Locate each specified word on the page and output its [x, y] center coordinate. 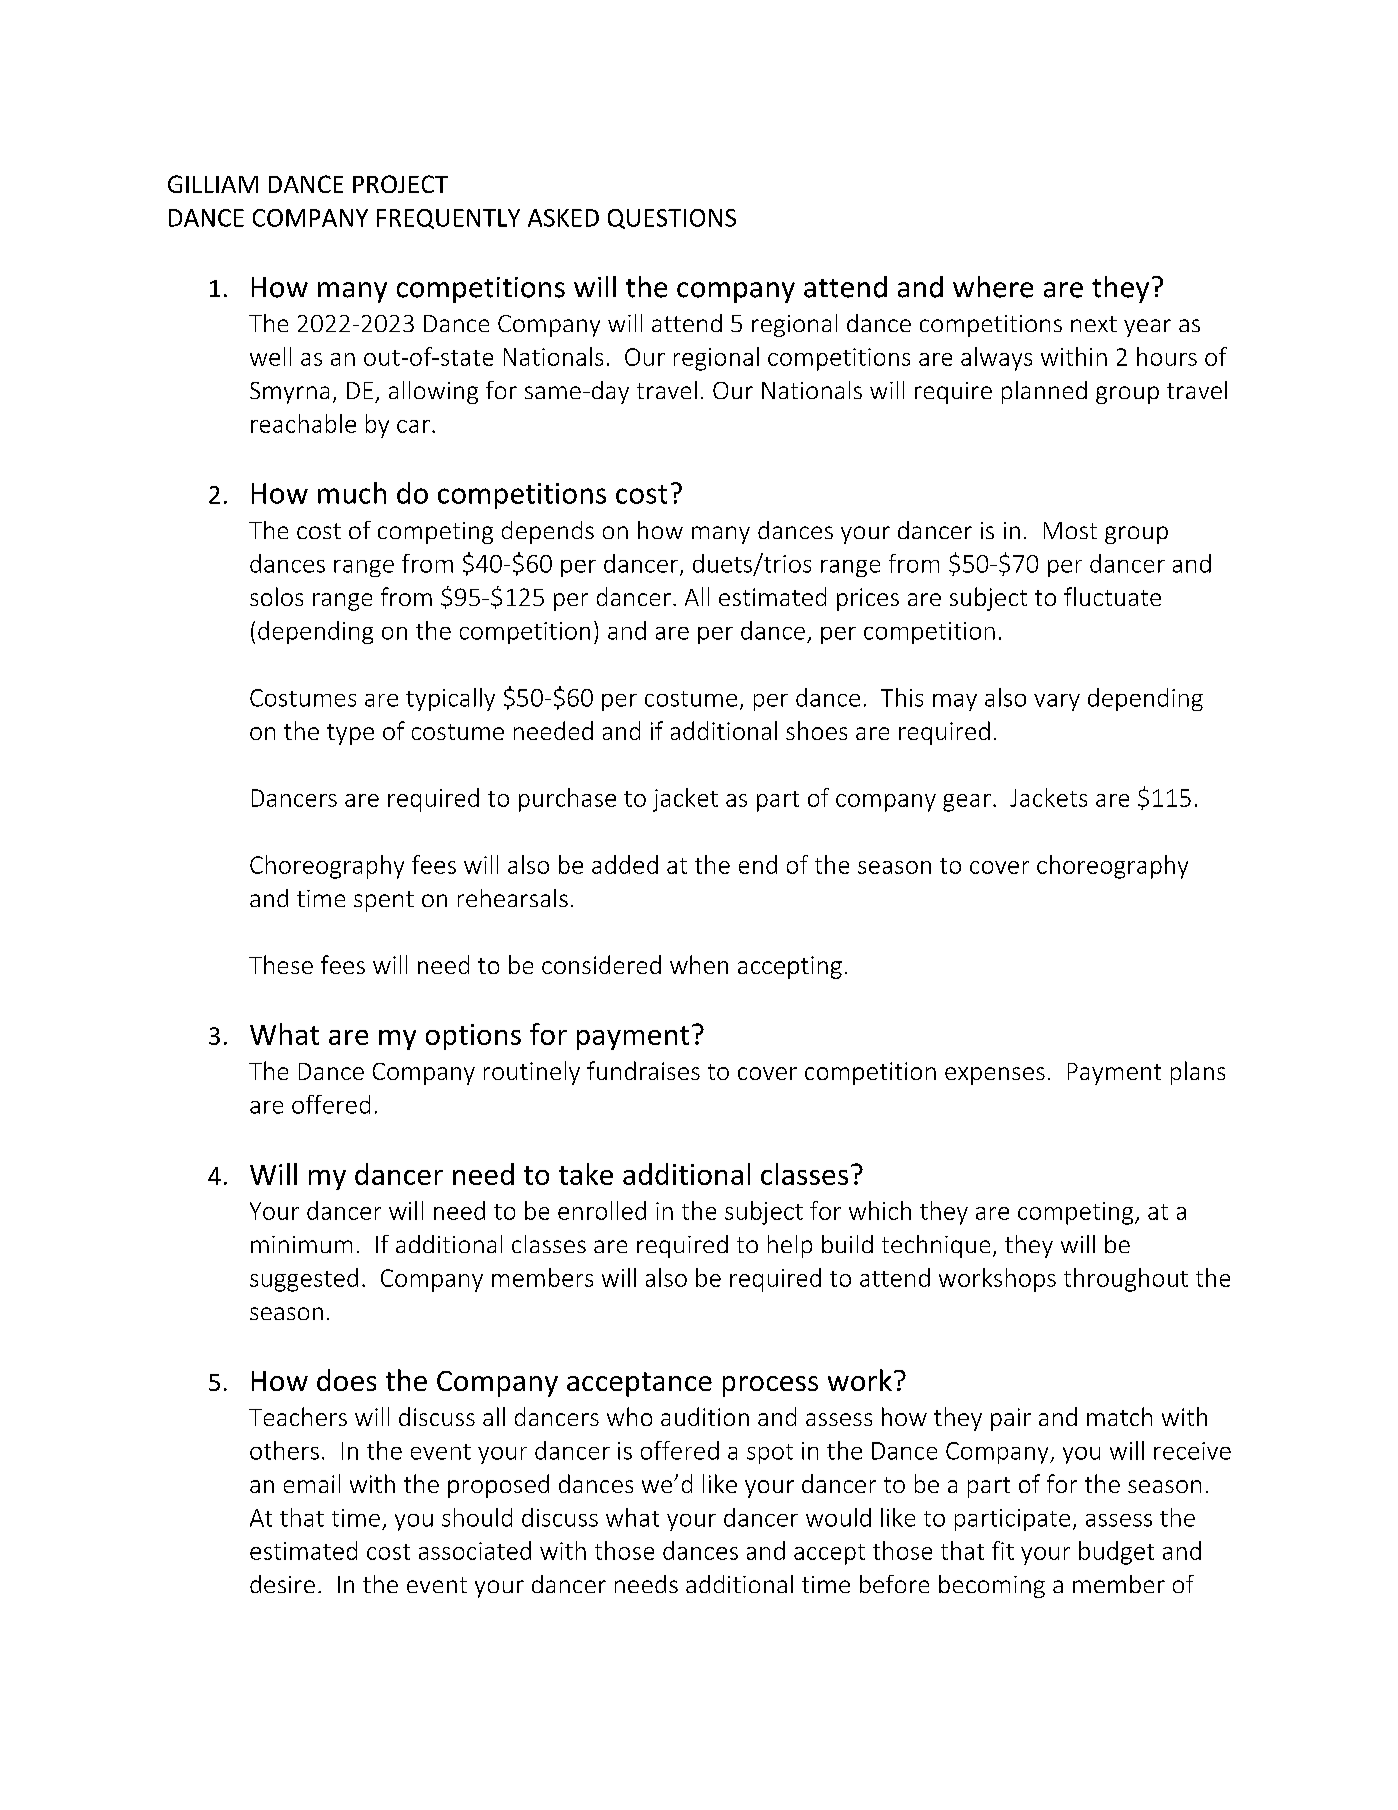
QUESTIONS [672, 219]
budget [1116, 1553]
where [993, 287]
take [586, 1174]
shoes [816, 730]
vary [1057, 702]
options [473, 1037]
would [838, 1517]
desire [282, 1584]
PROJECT [400, 184]
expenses [995, 1076]
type [350, 734]
